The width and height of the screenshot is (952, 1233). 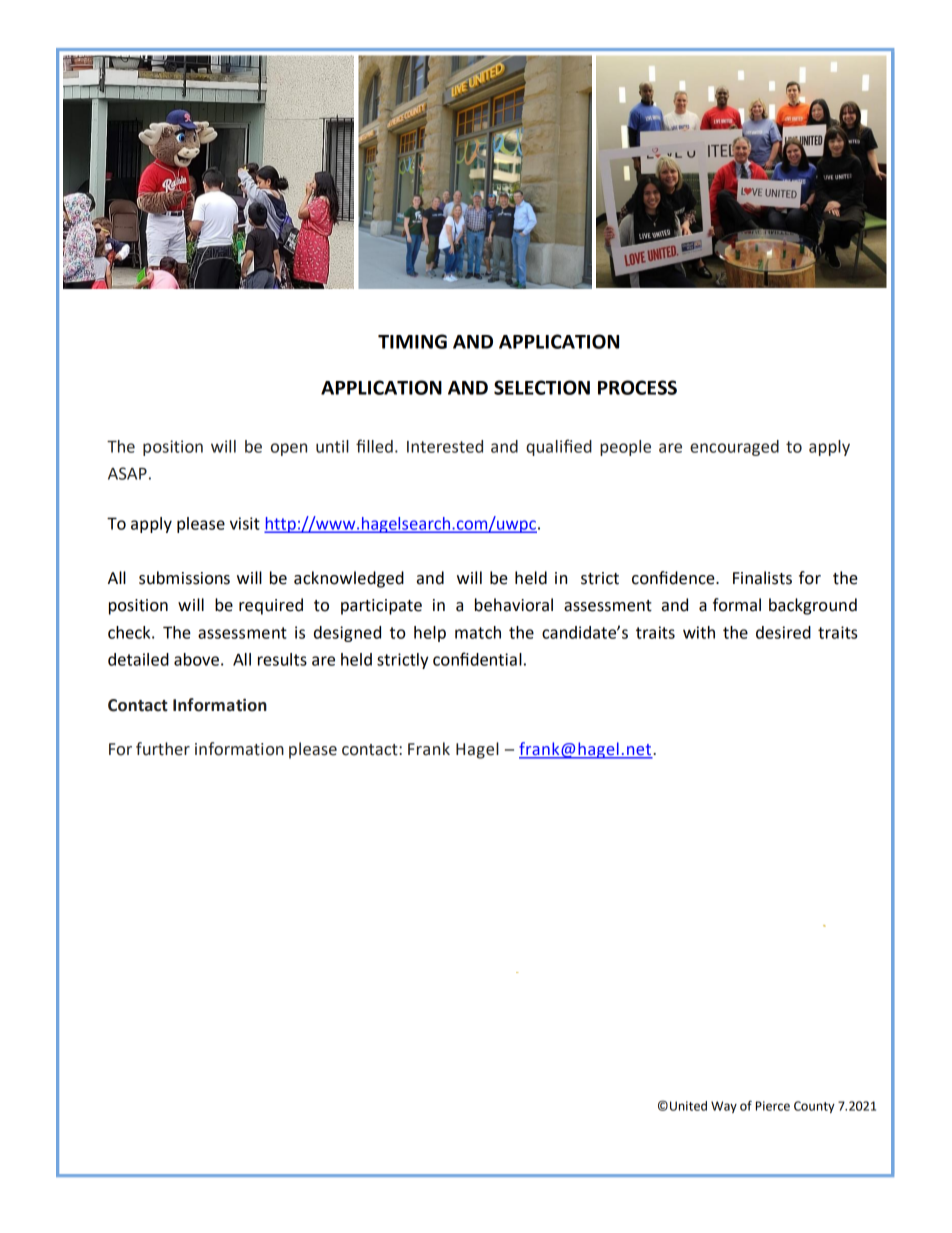 What do you see at coordinates (637, 387) in the screenshot?
I see `PROCESS` at bounding box center [637, 387].
